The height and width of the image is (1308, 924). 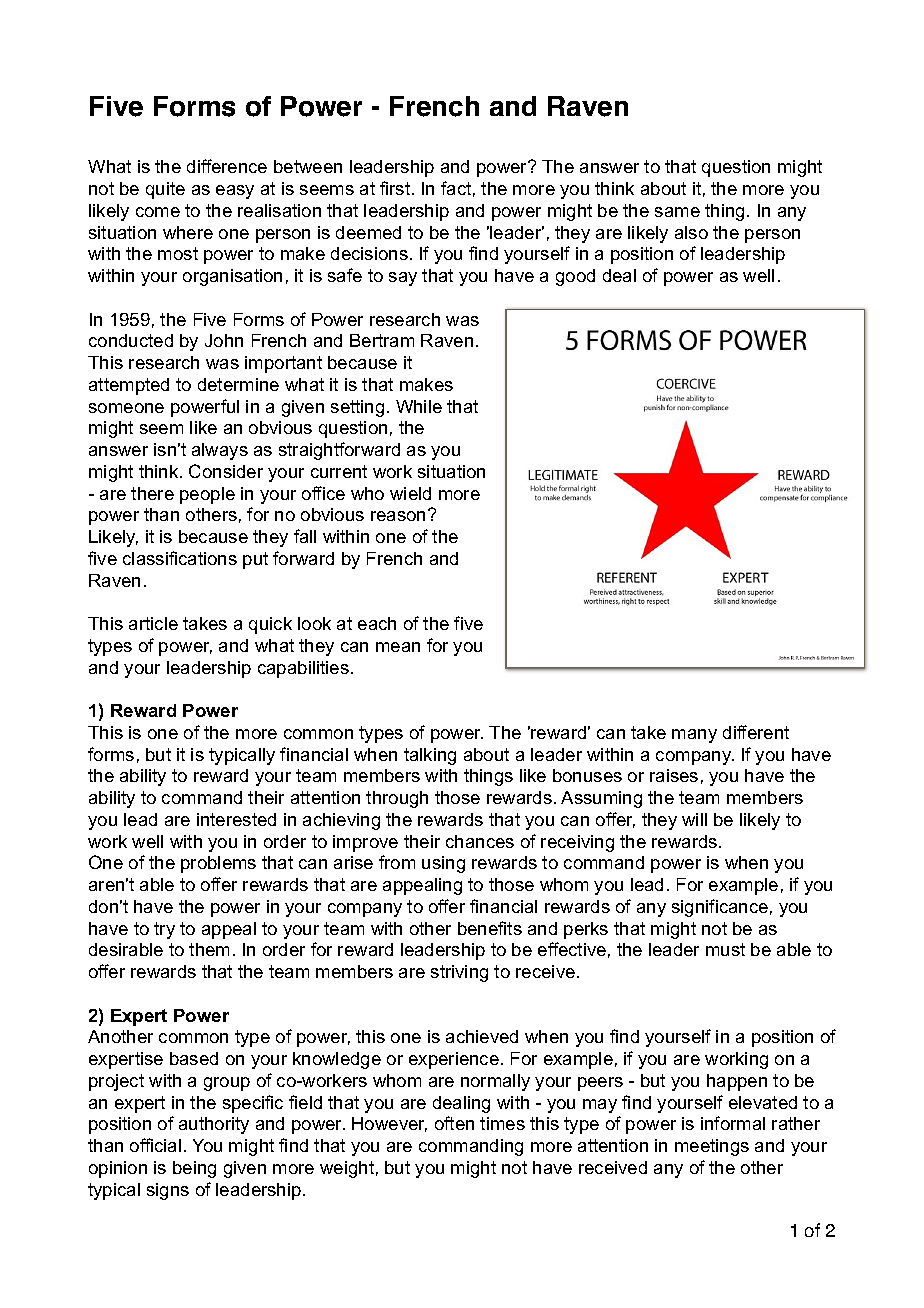 What do you see at coordinates (712, 1147) in the image?
I see `meetings` at bounding box center [712, 1147].
